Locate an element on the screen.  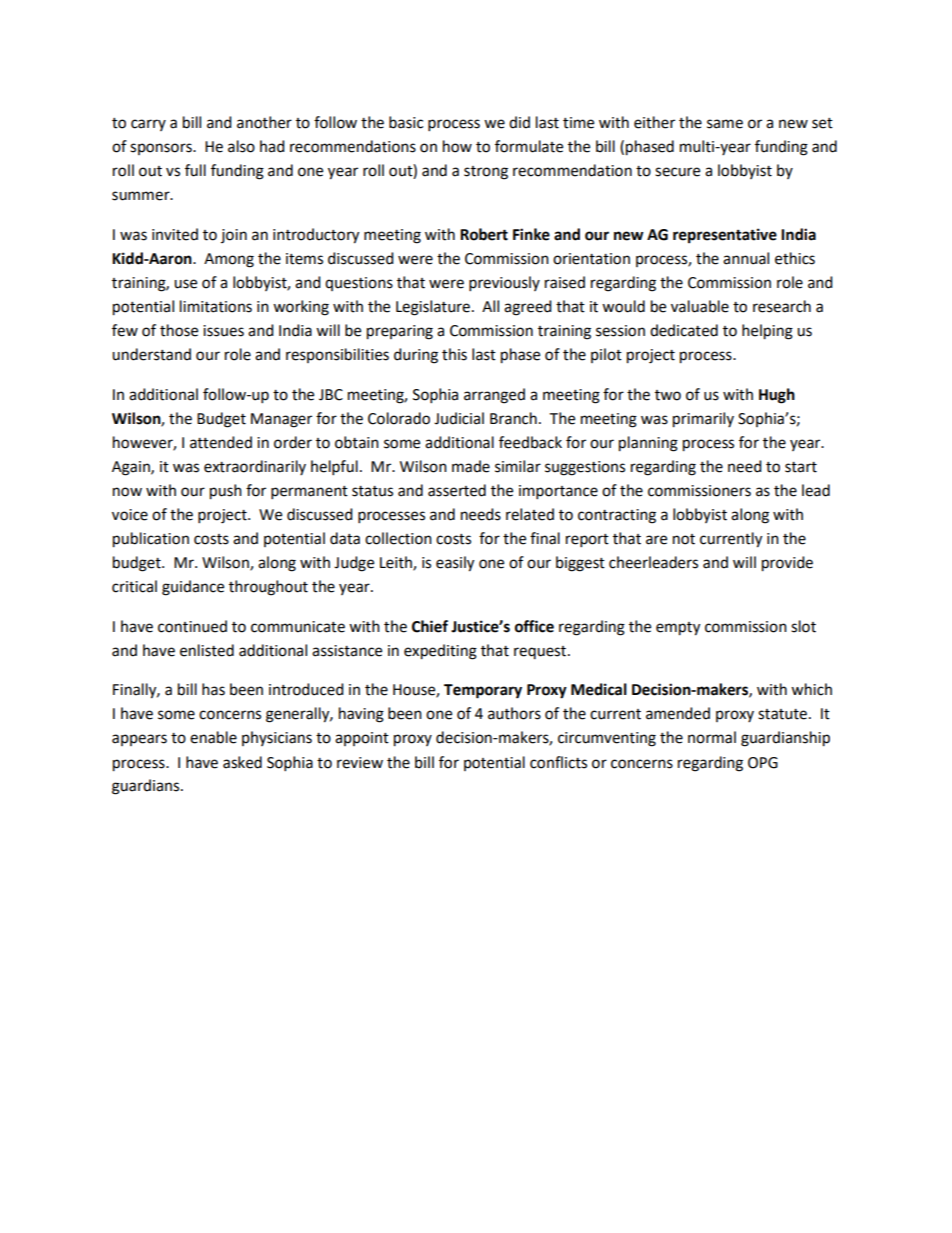
limitations is located at coordinates (216, 306).
